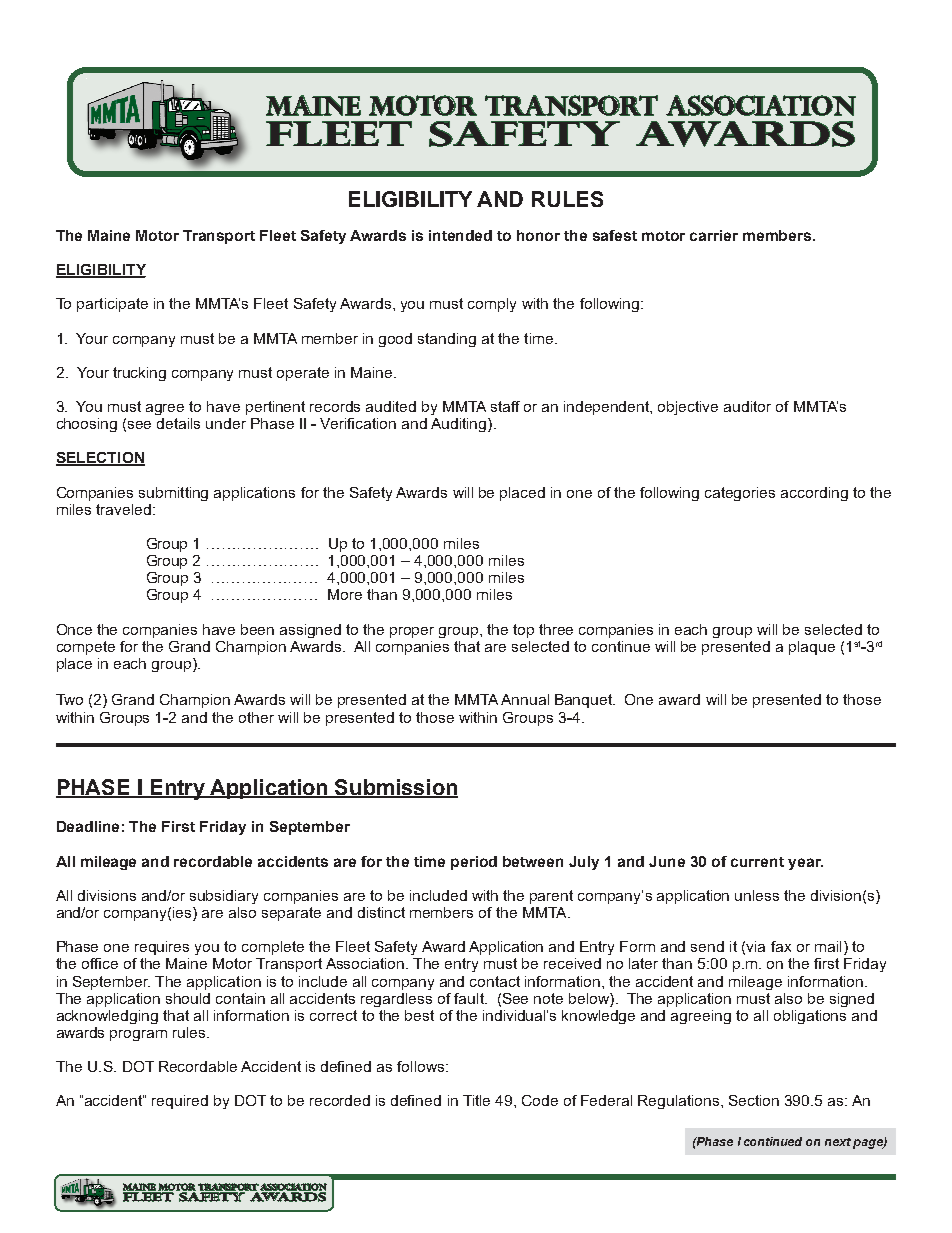 Image resolution: width=952 pixels, height=1233 pixels. I want to click on categories, so click(740, 494).
